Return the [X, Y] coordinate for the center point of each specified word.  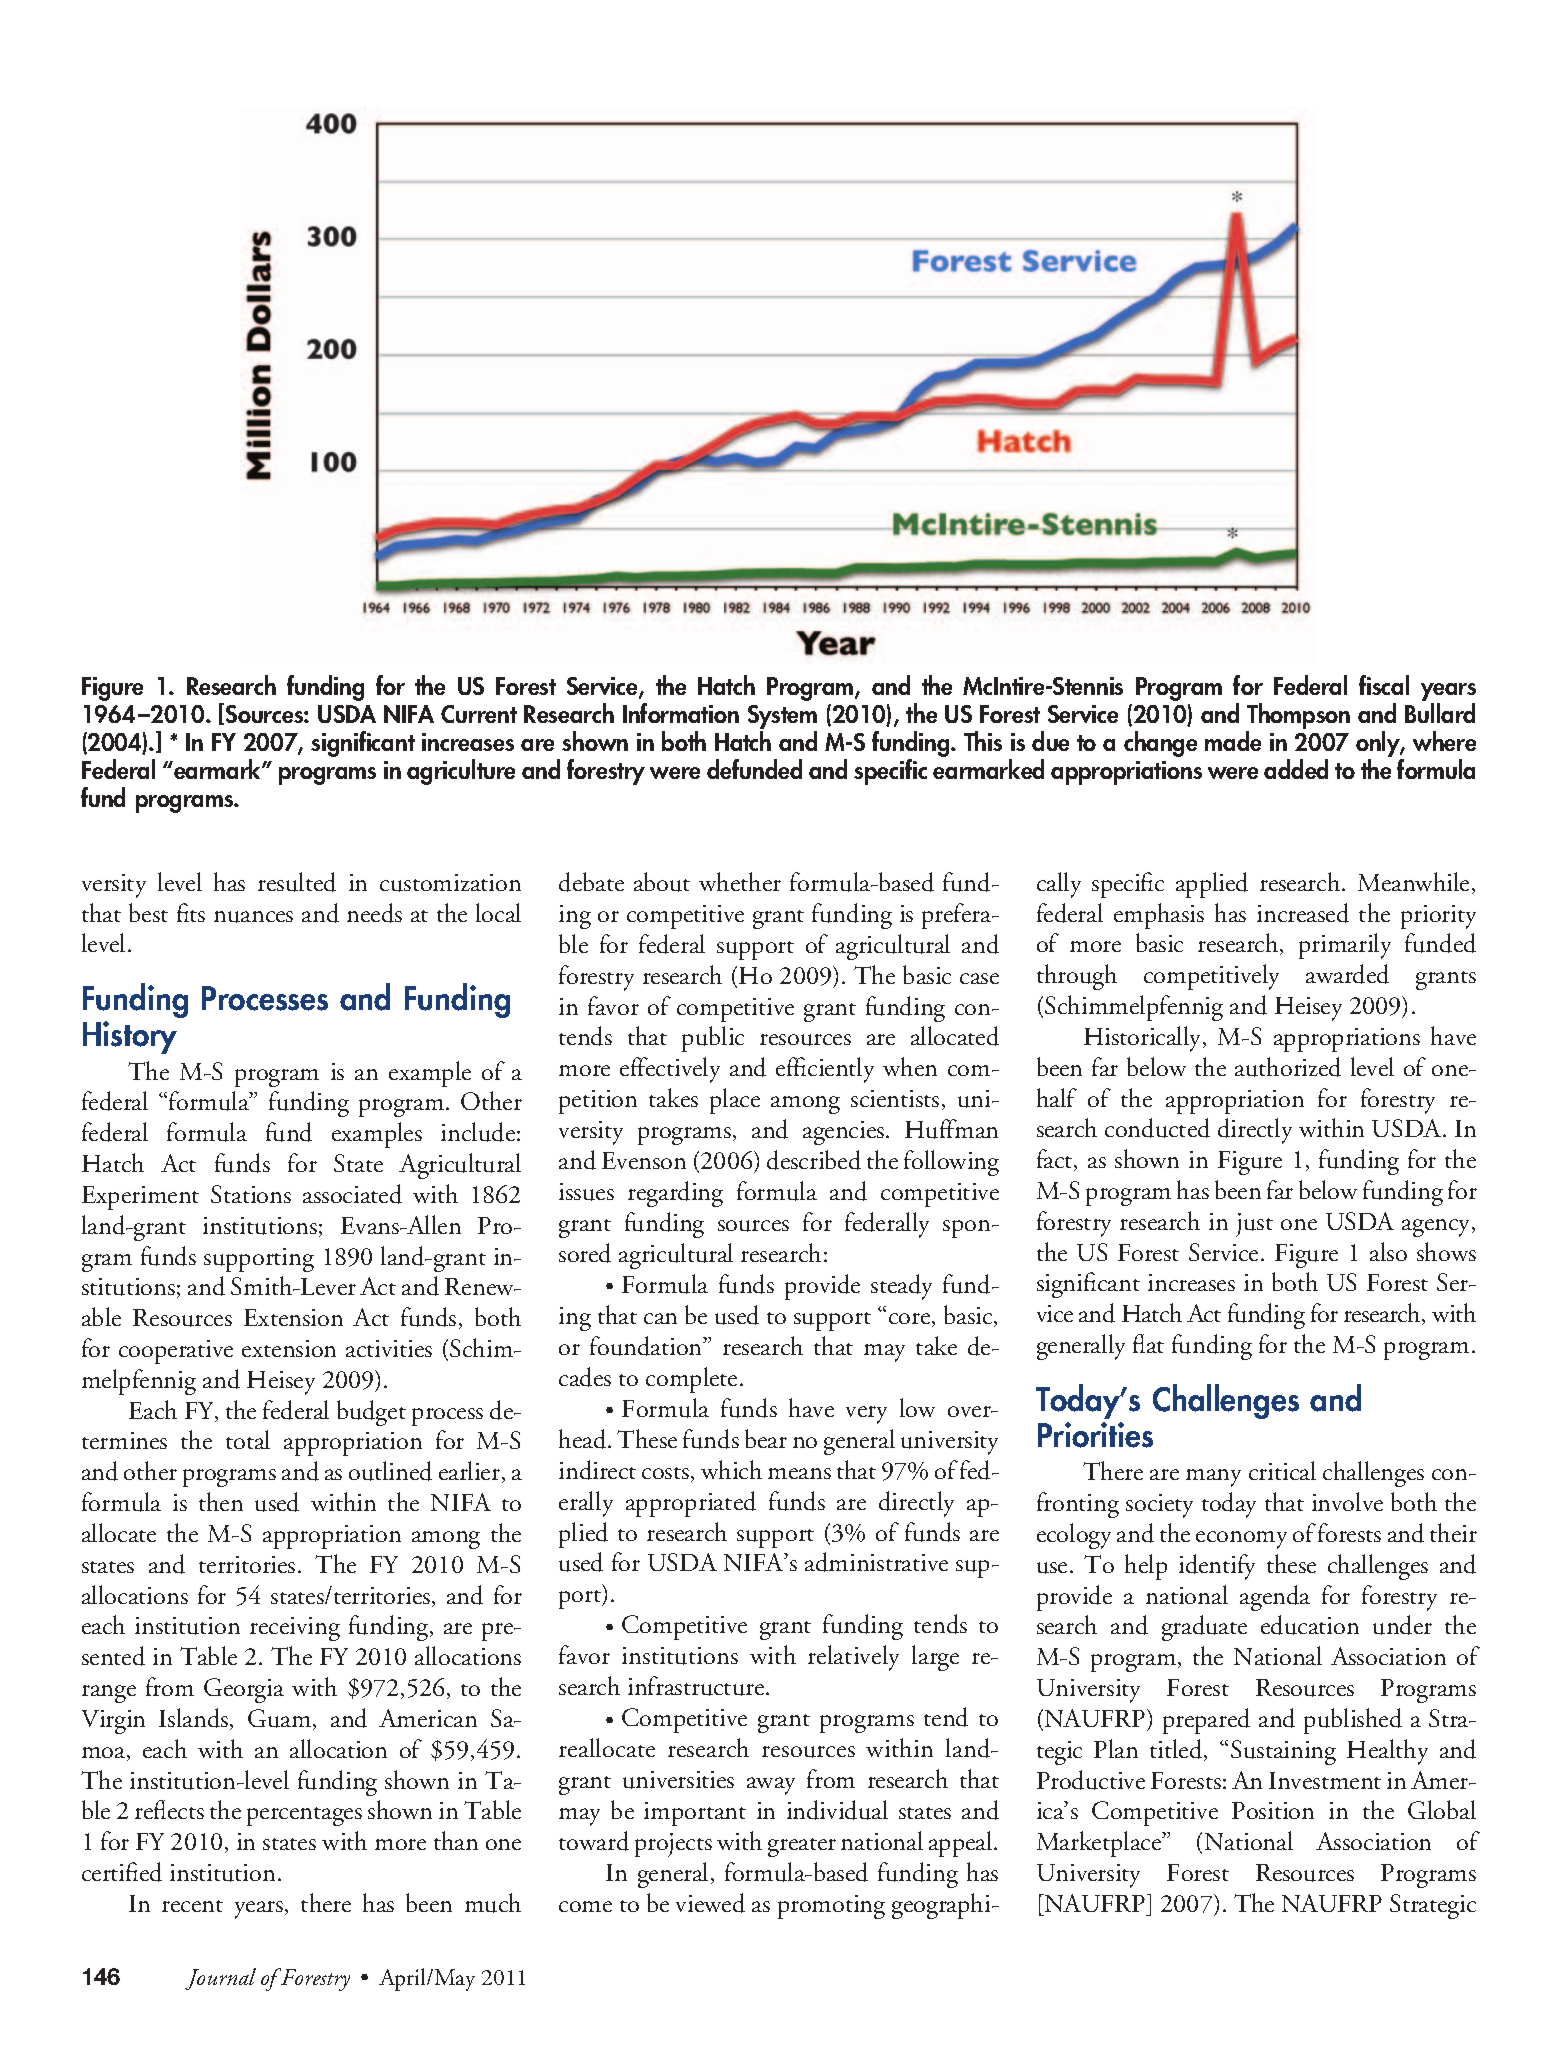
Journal [220, 1979]
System [782, 718]
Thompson [1298, 717]
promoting [831, 1907]
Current [479, 714]
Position [1273, 1810]
